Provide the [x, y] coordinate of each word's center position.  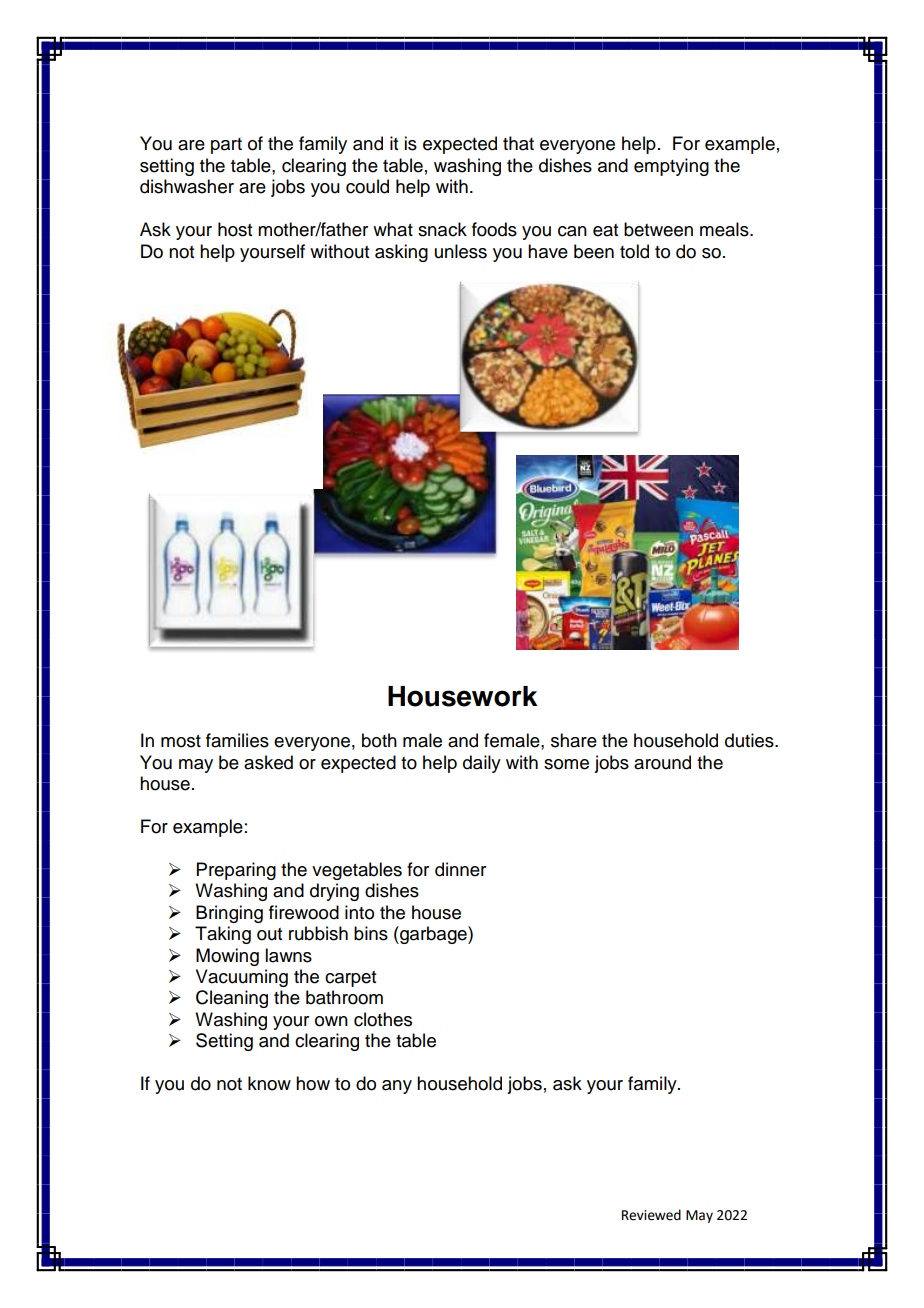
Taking [223, 935]
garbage [433, 935]
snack [442, 229]
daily [482, 764]
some [566, 764]
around [662, 762]
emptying [671, 167]
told [634, 251]
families [237, 740]
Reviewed [651, 1215]
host [235, 229]
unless [461, 251]
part [226, 146]
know [269, 1083]
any [397, 1087]
